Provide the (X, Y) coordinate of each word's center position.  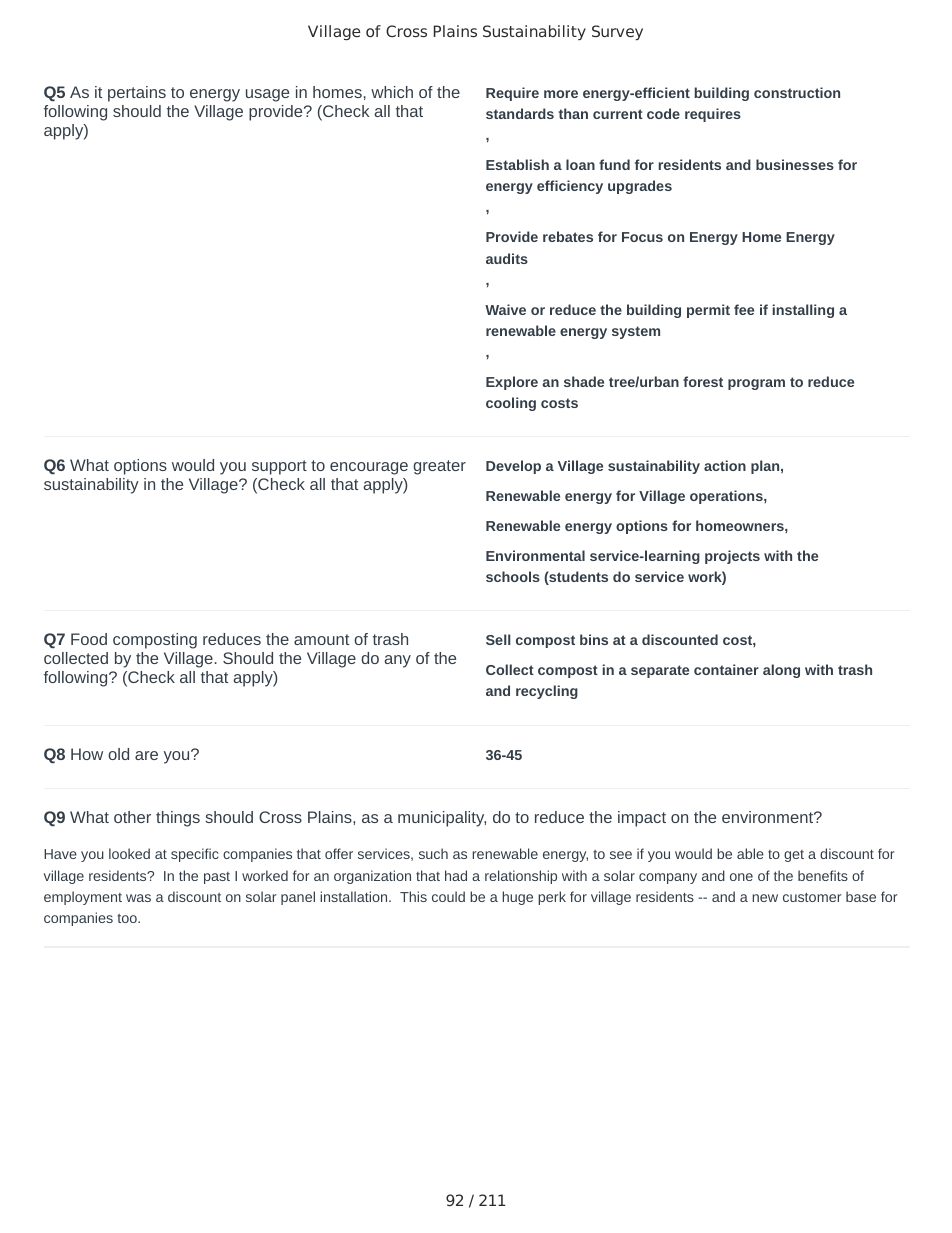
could (448, 896)
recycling (547, 692)
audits (507, 258)
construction (797, 92)
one (741, 877)
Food (89, 639)
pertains (137, 94)
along (781, 671)
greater (439, 467)
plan (765, 467)
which (392, 92)
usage (267, 95)
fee (744, 309)
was (138, 898)
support (279, 467)
